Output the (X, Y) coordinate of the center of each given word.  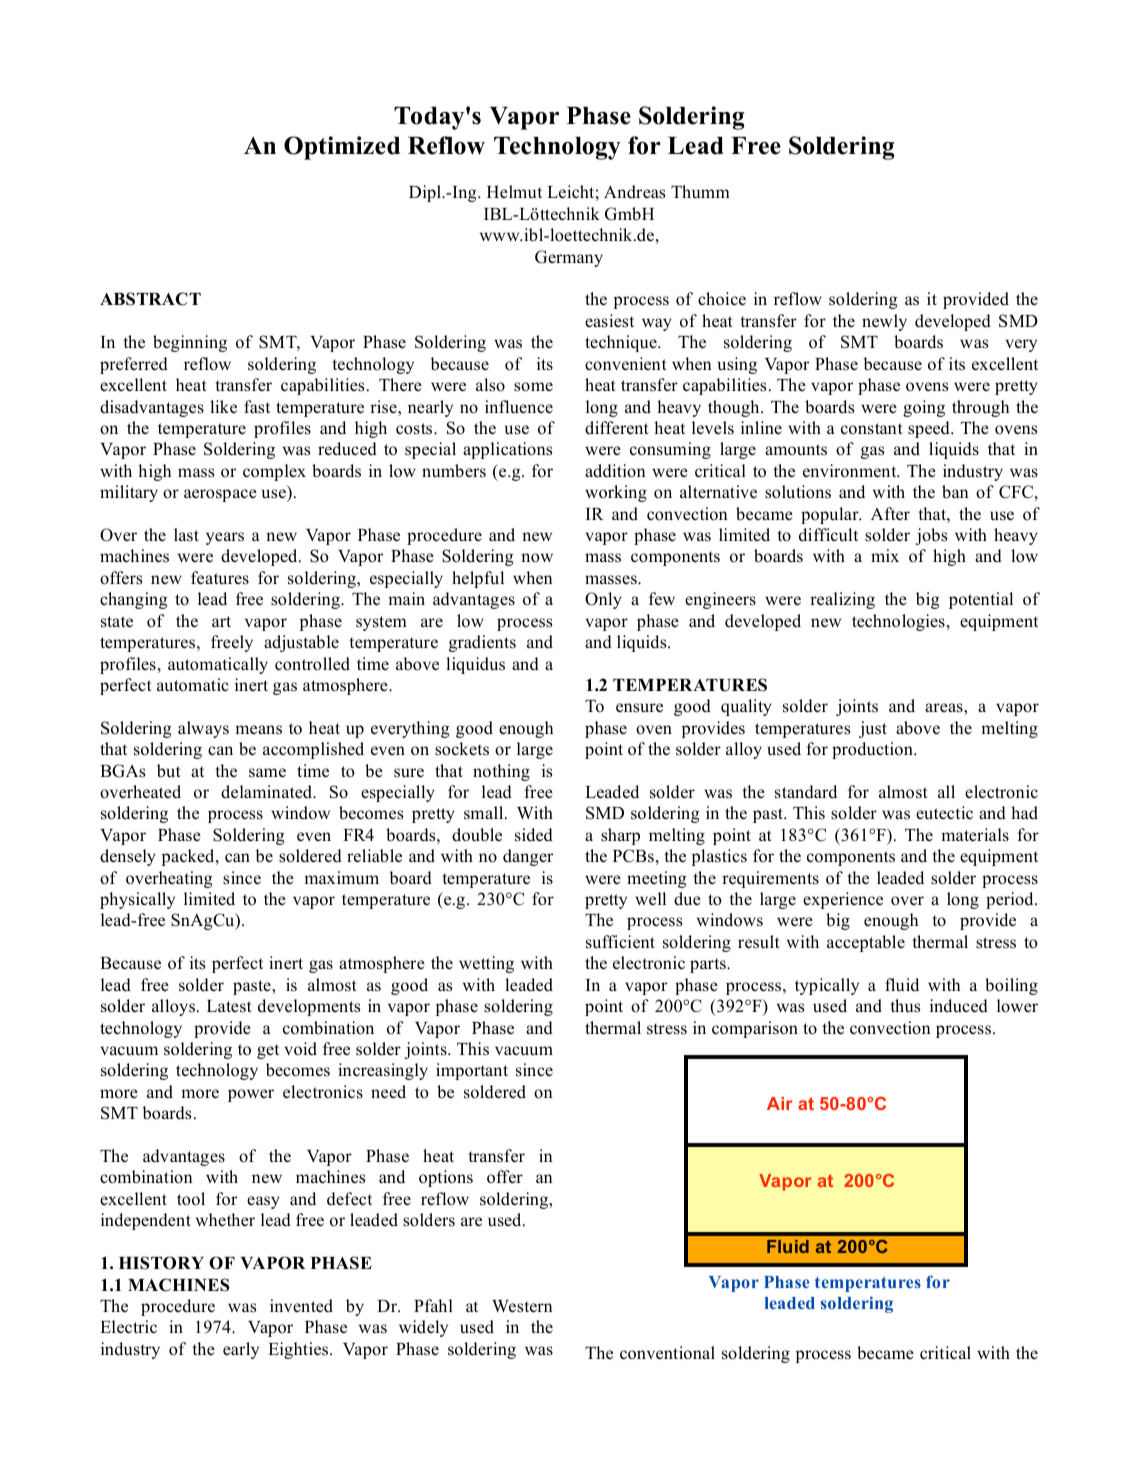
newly (884, 322)
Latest (229, 1006)
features (220, 578)
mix (885, 555)
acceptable (866, 943)
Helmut (514, 191)
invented (301, 1306)
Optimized (342, 148)
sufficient (620, 942)
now (537, 558)
